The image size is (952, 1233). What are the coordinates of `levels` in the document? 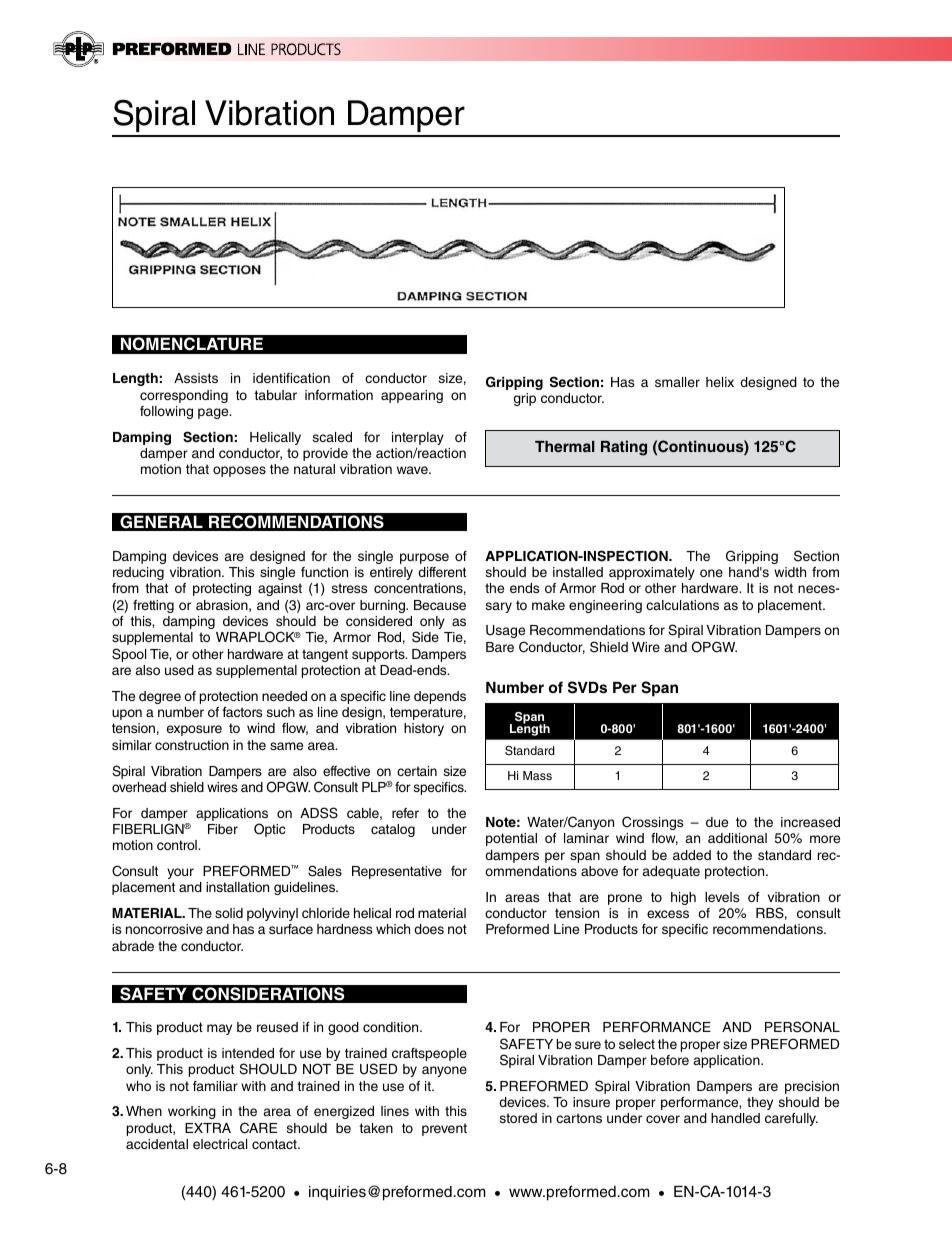 It's located at (722, 897).
